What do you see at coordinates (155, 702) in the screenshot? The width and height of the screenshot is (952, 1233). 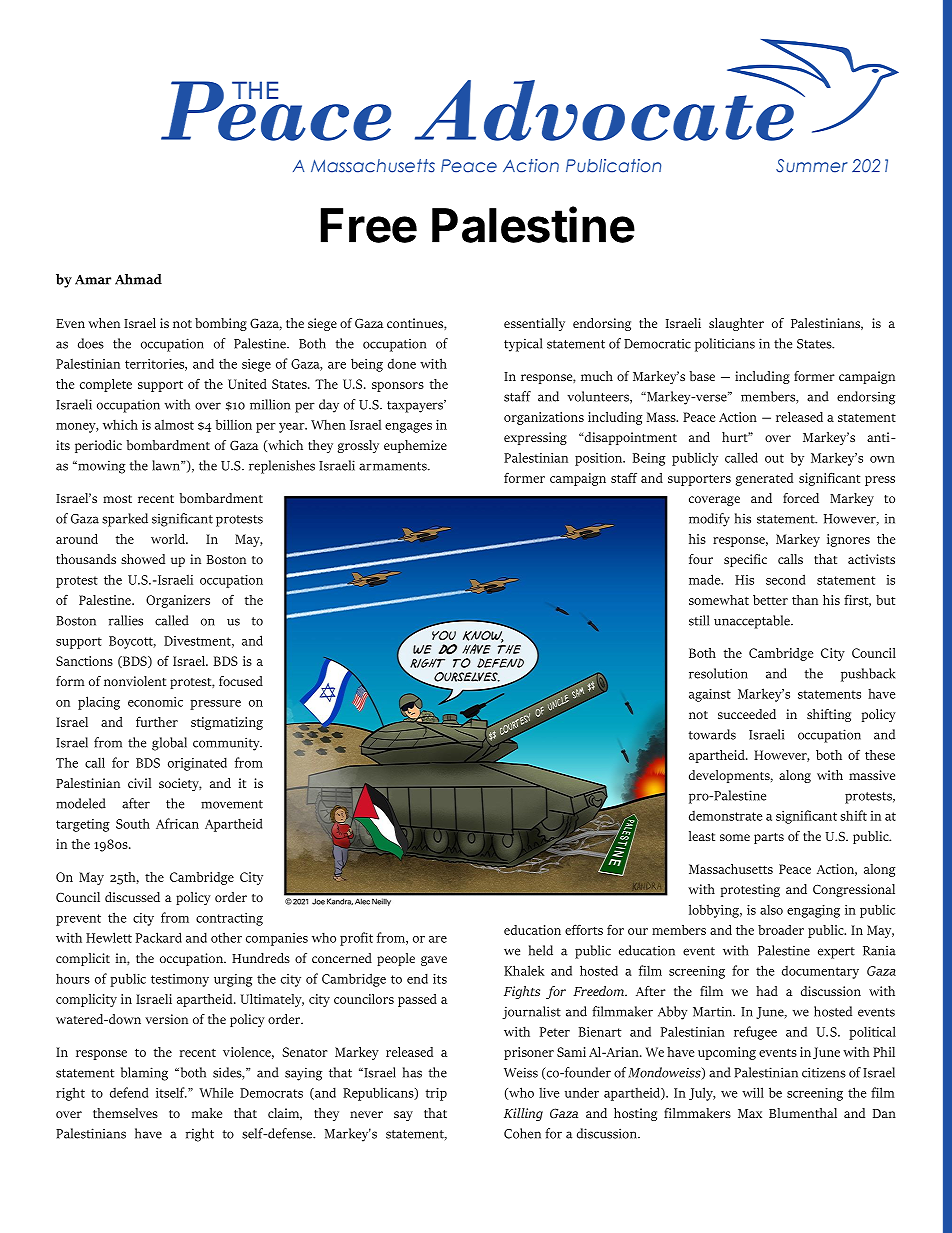 I see `economic` at bounding box center [155, 702].
